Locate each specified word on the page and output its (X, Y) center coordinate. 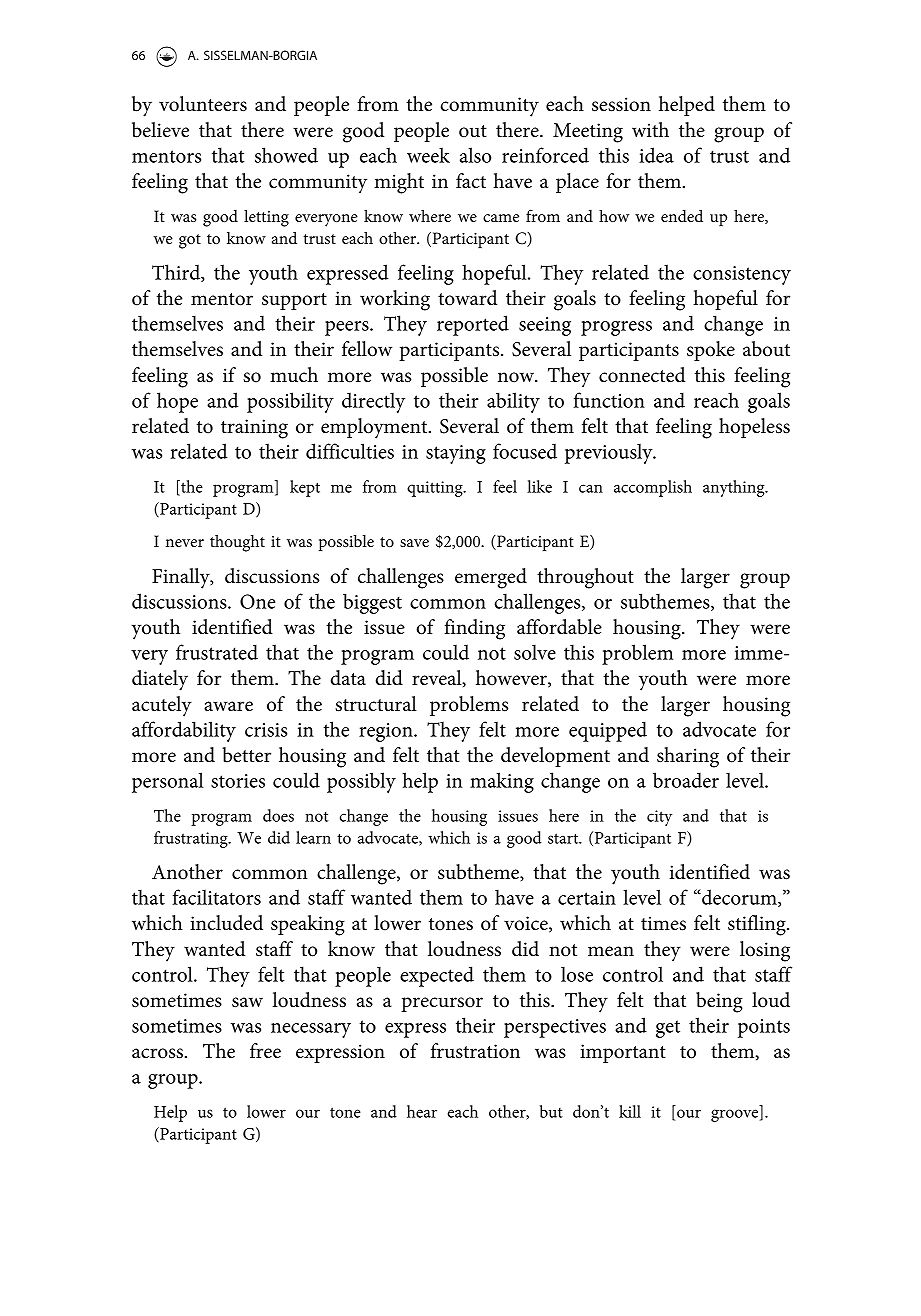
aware (228, 706)
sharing (688, 757)
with (650, 129)
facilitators (217, 897)
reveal (438, 678)
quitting (436, 489)
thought (237, 543)
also (475, 155)
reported (473, 325)
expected (437, 976)
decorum (739, 898)
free (265, 1051)
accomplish (653, 488)
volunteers (203, 104)
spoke (711, 351)
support (294, 301)
